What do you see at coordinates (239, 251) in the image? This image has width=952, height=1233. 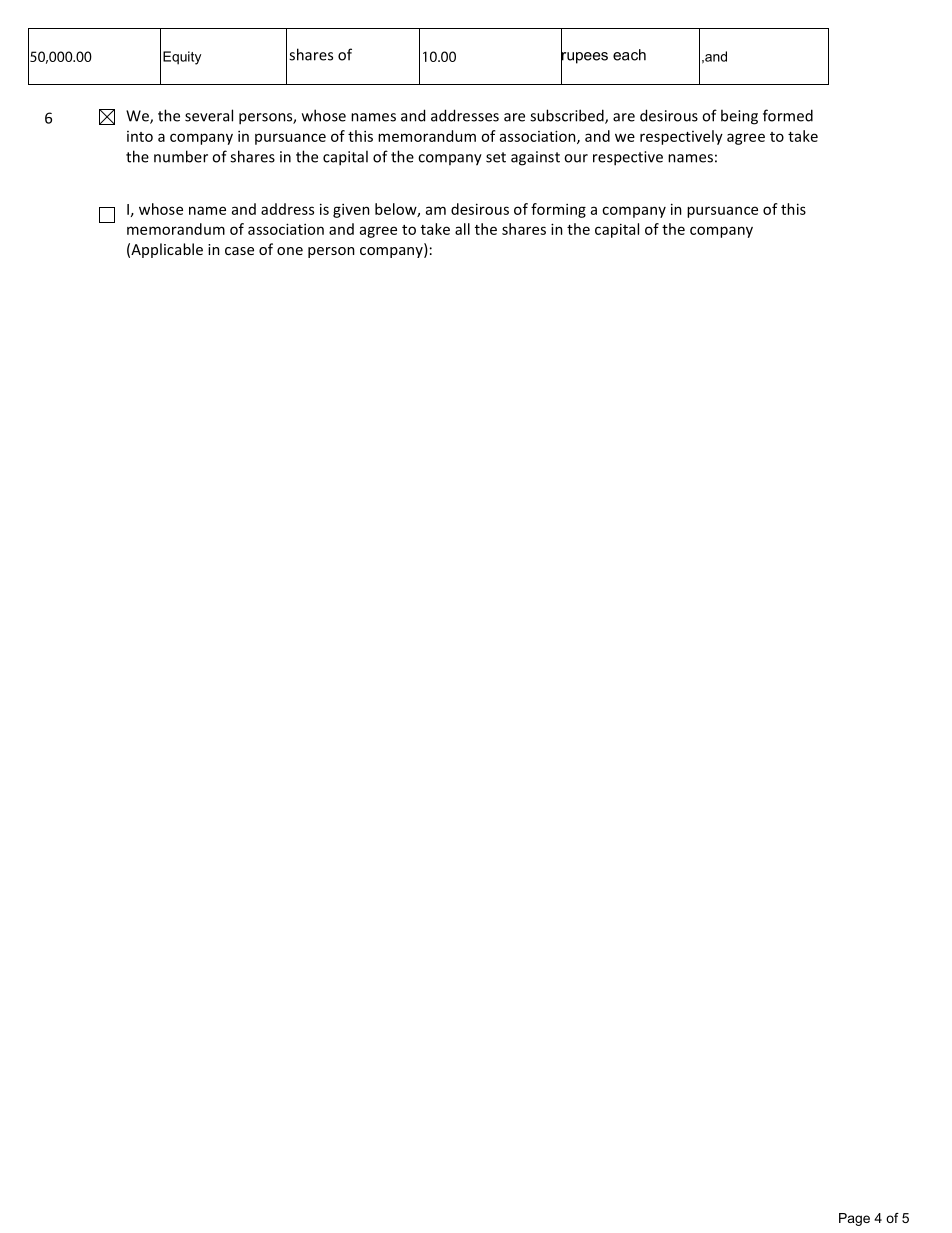 I see `case` at bounding box center [239, 251].
